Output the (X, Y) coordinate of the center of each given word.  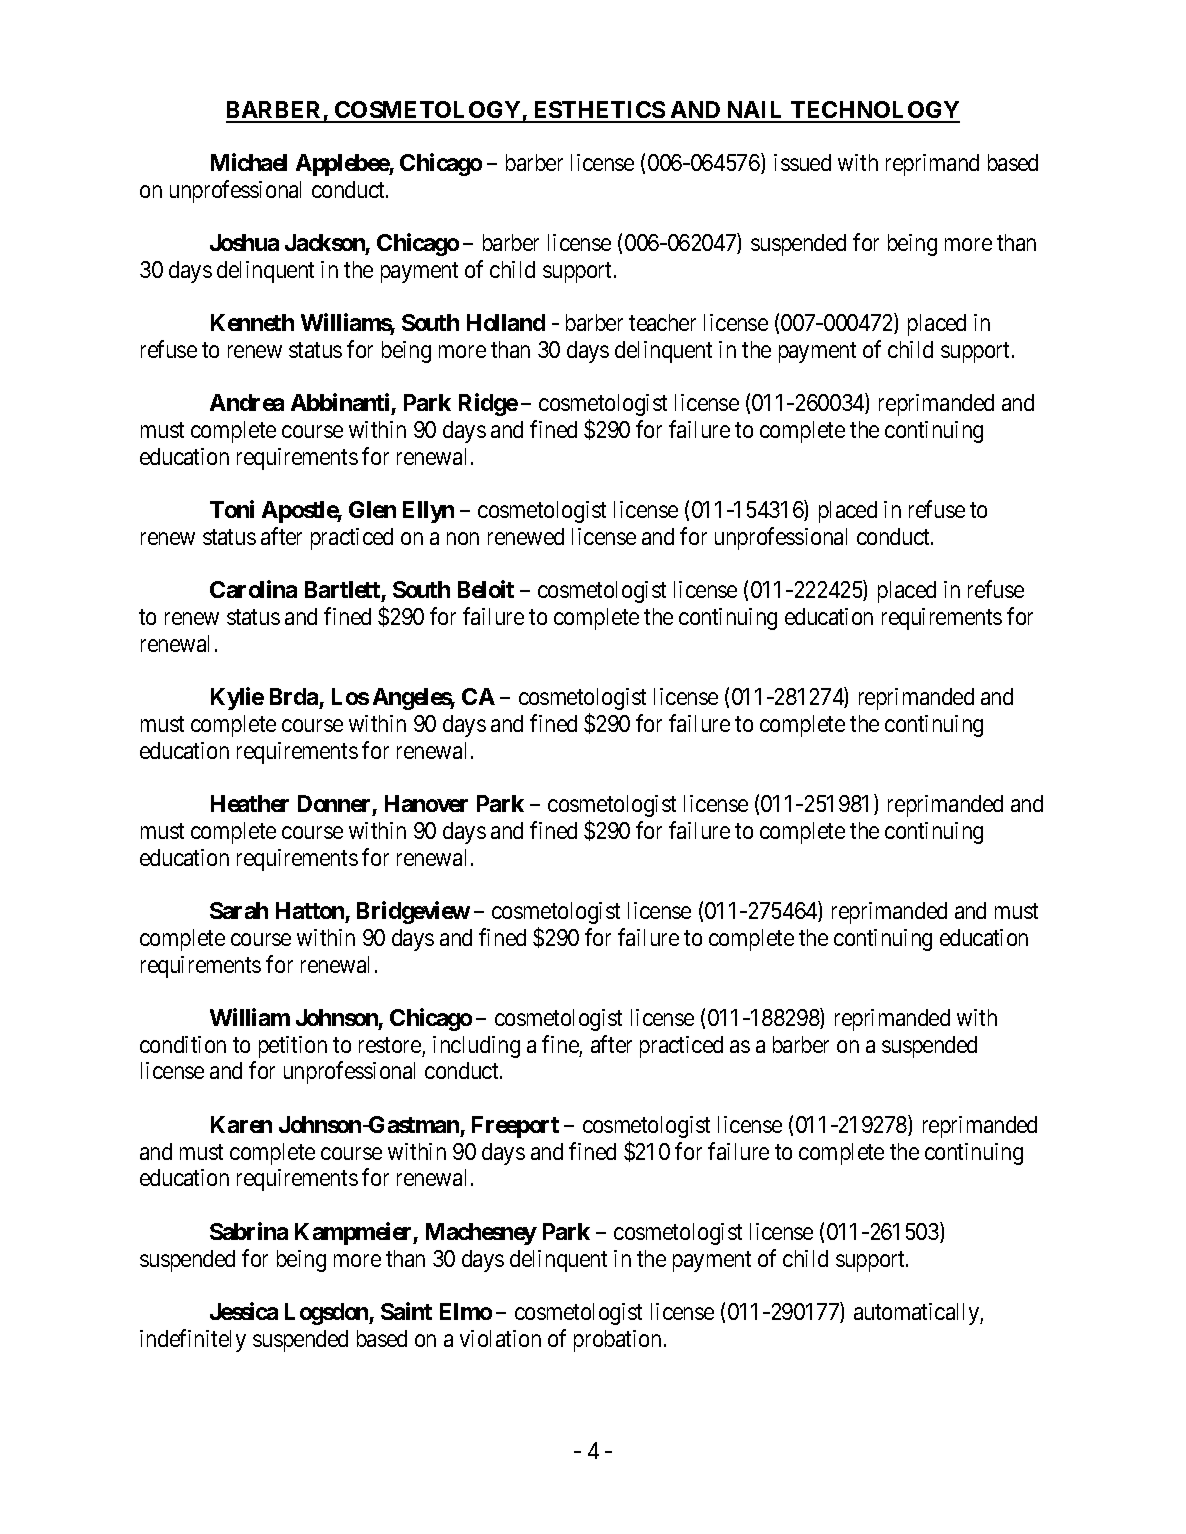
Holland (506, 322)
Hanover (426, 803)
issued (802, 162)
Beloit (486, 589)
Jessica (244, 1311)
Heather (250, 803)
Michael (249, 162)
